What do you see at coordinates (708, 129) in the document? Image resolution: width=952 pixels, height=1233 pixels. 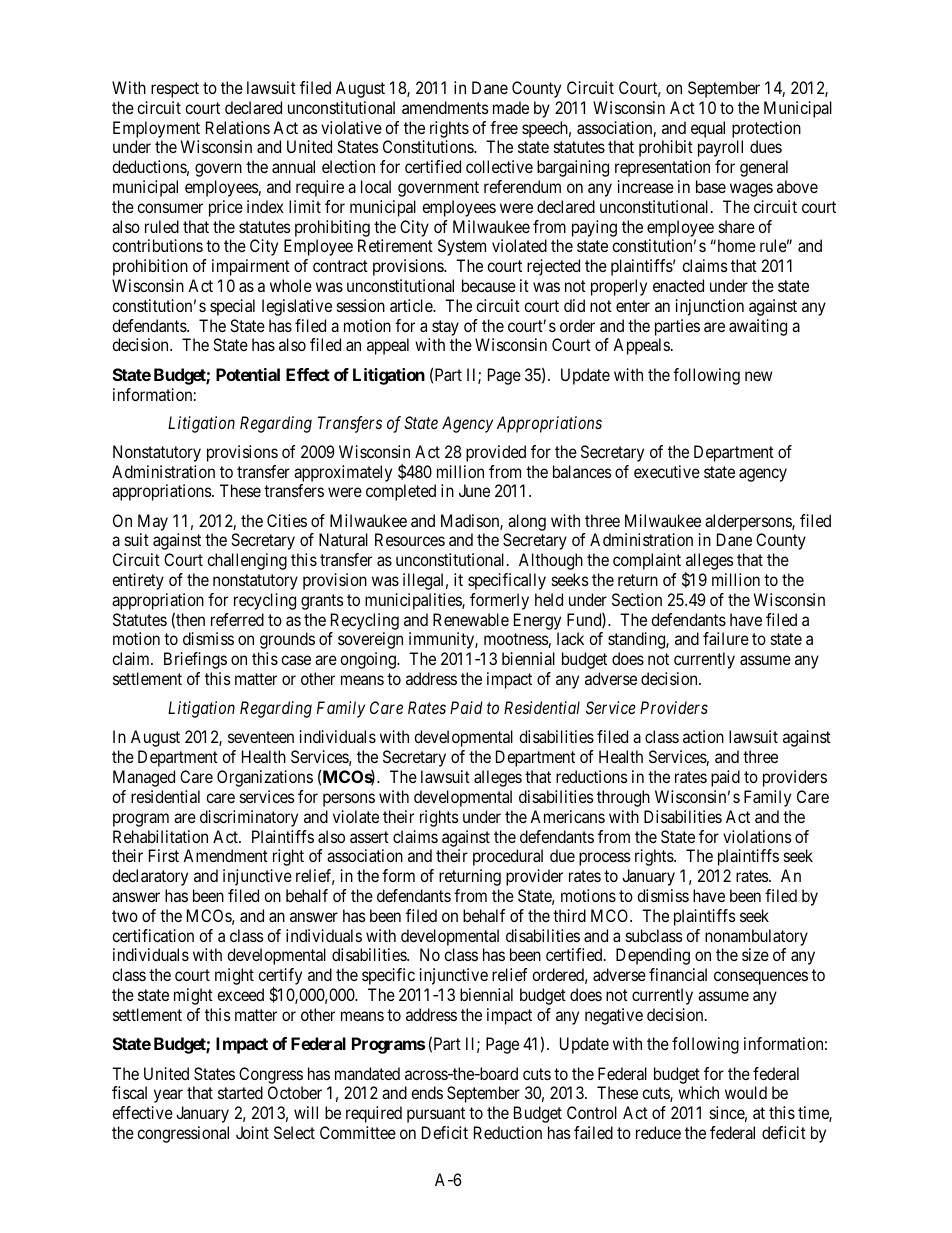 I see `equal` at bounding box center [708, 129].
